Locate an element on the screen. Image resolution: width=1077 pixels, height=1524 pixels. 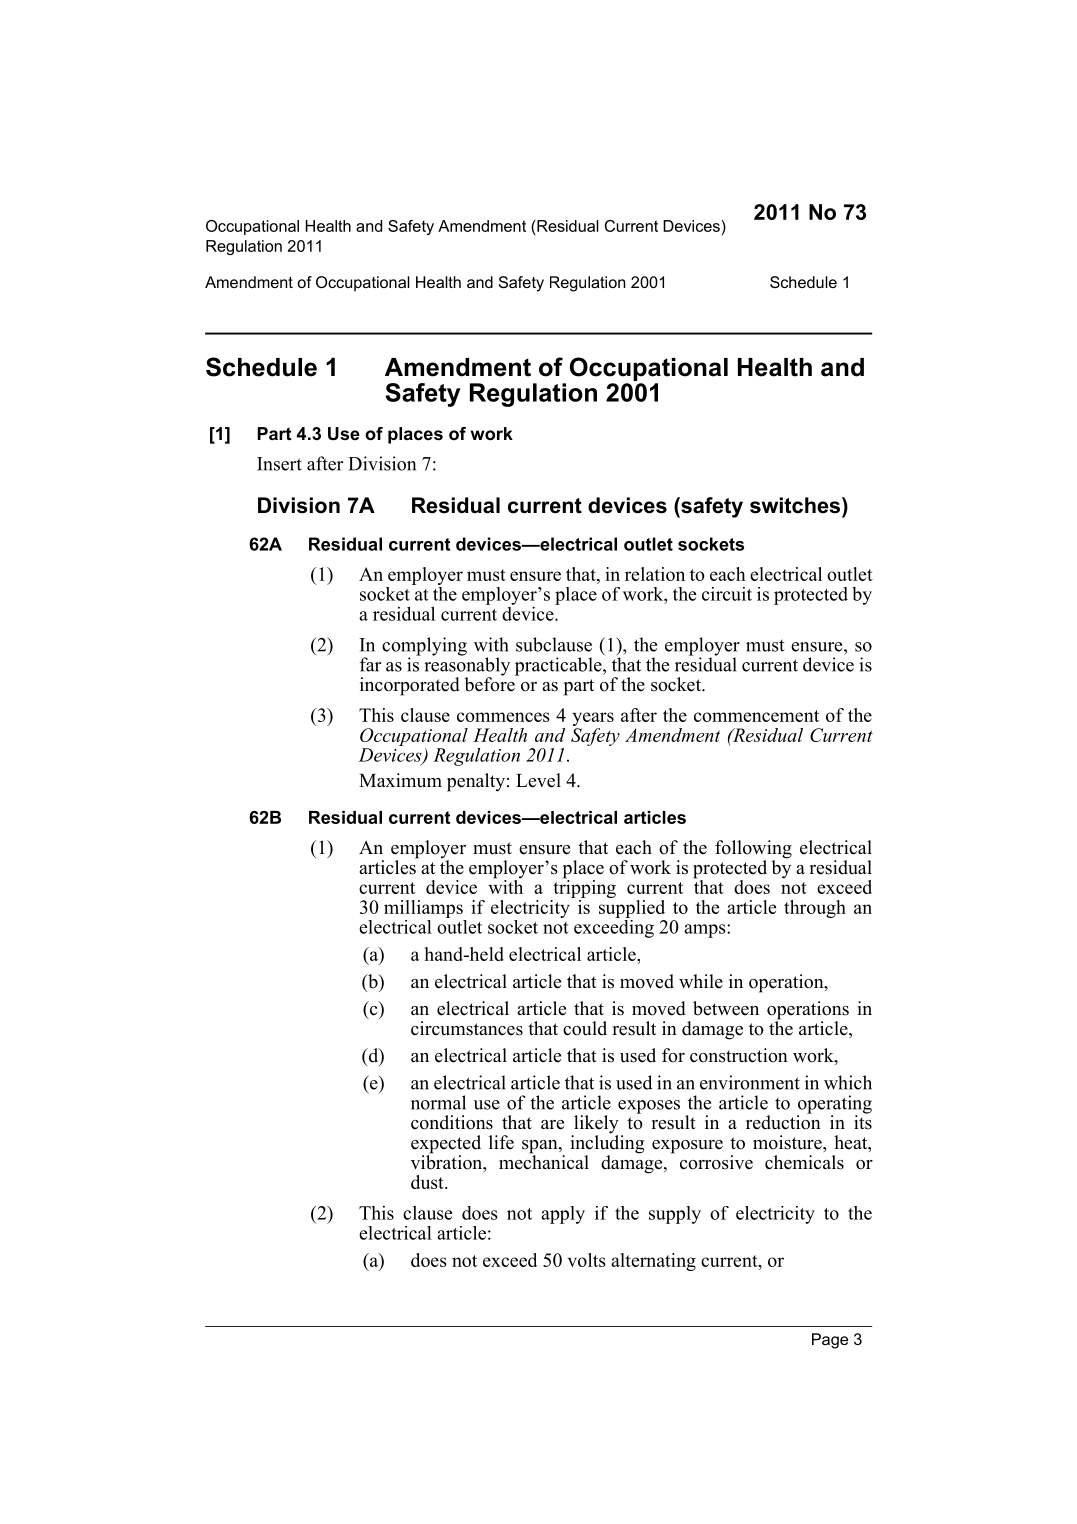
circumstances is located at coordinates (467, 1028).
